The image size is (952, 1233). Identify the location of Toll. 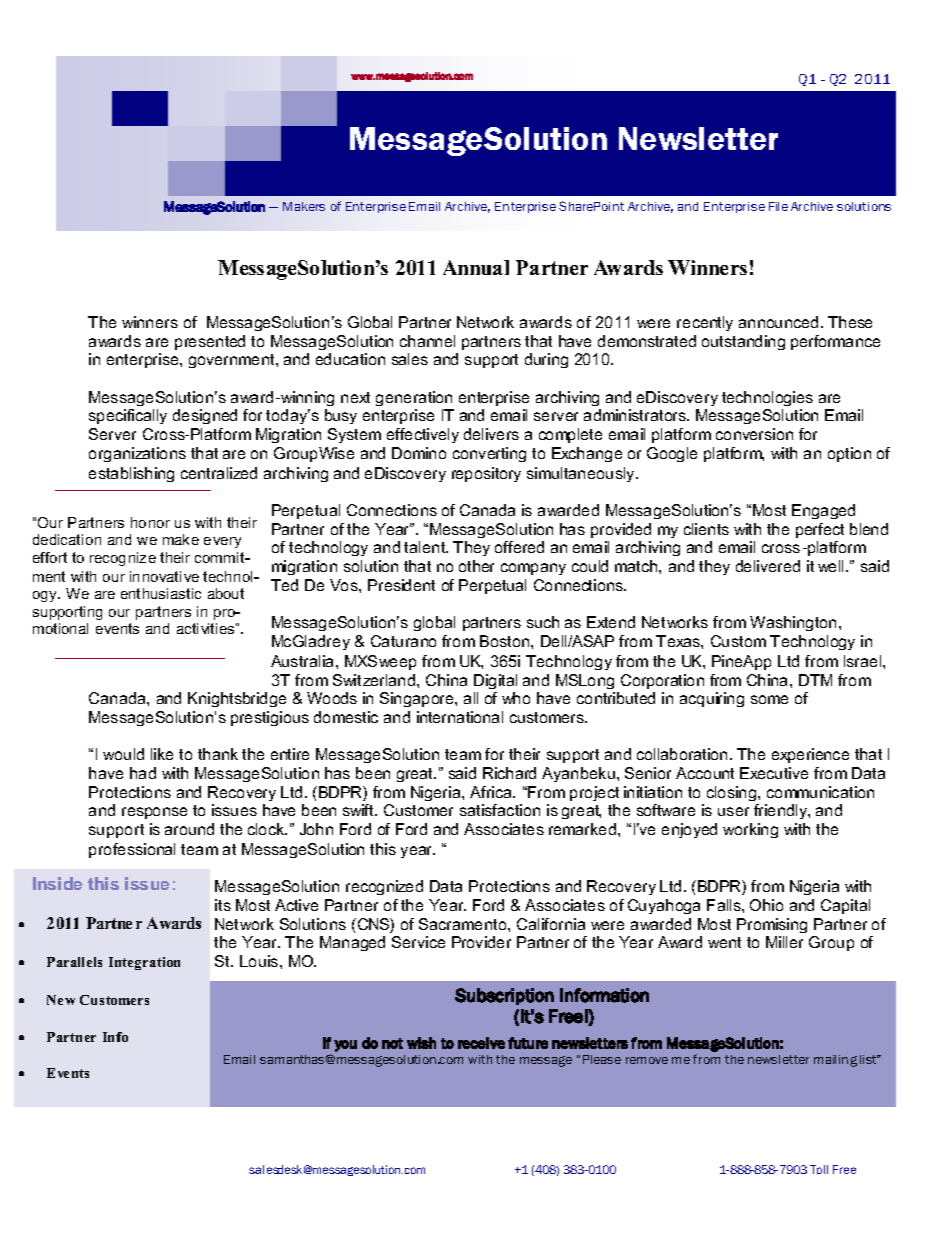
(819, 1169).
